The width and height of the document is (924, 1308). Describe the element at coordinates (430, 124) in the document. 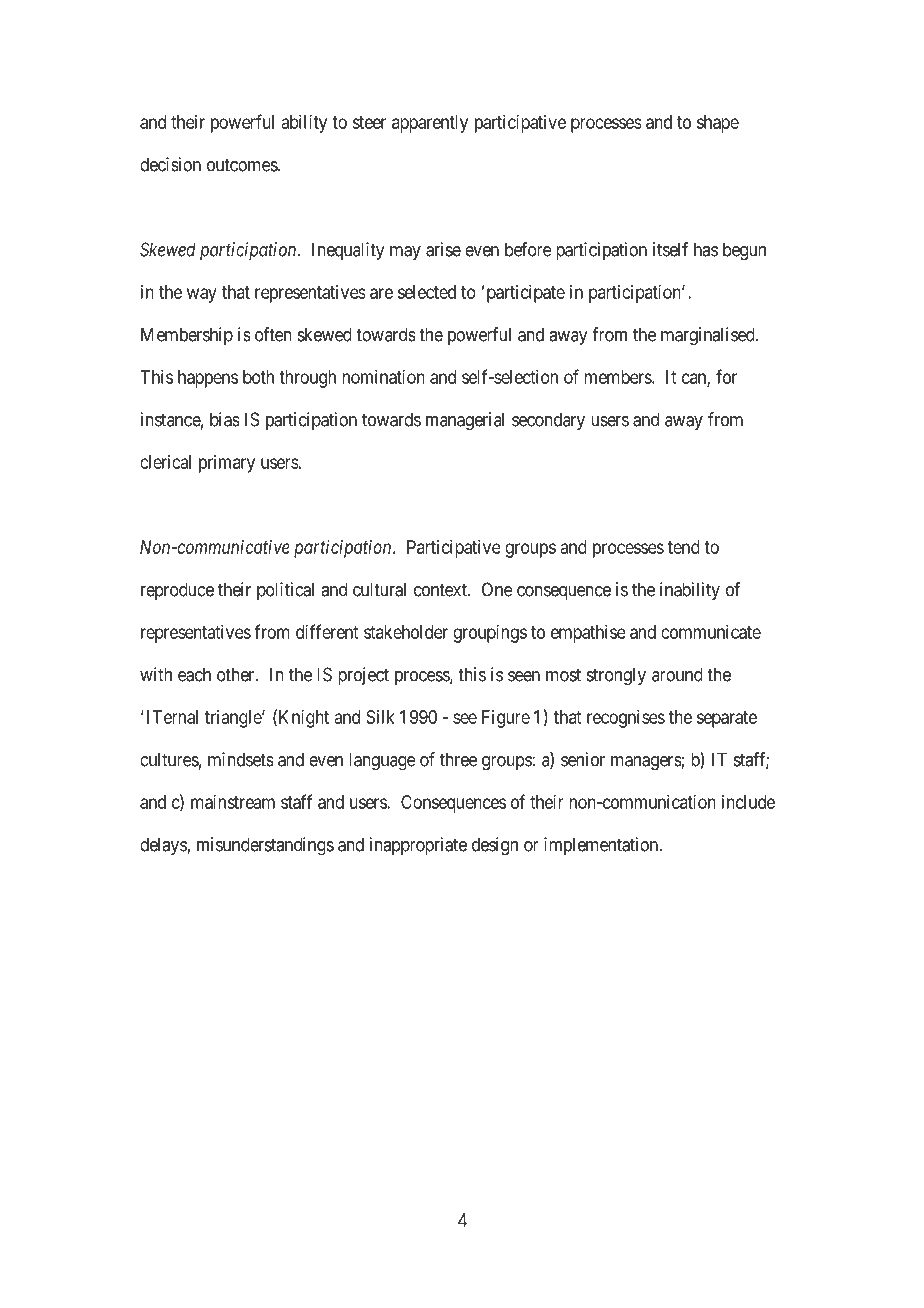

I see `apparently` at that location.
